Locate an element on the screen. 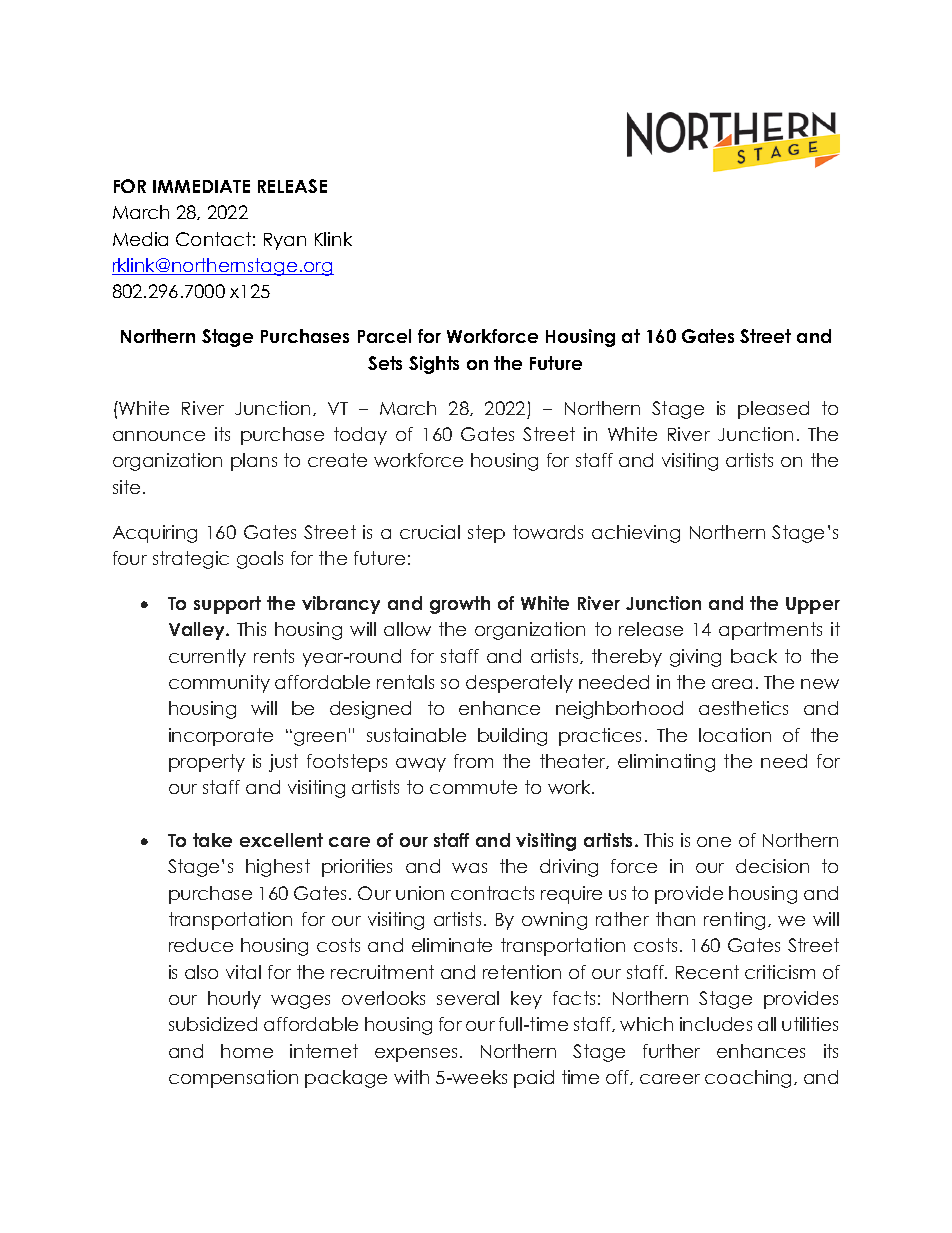 The width and height of the screenshot is (952, 1233). Ryan is located at coordinates (285, 241).
